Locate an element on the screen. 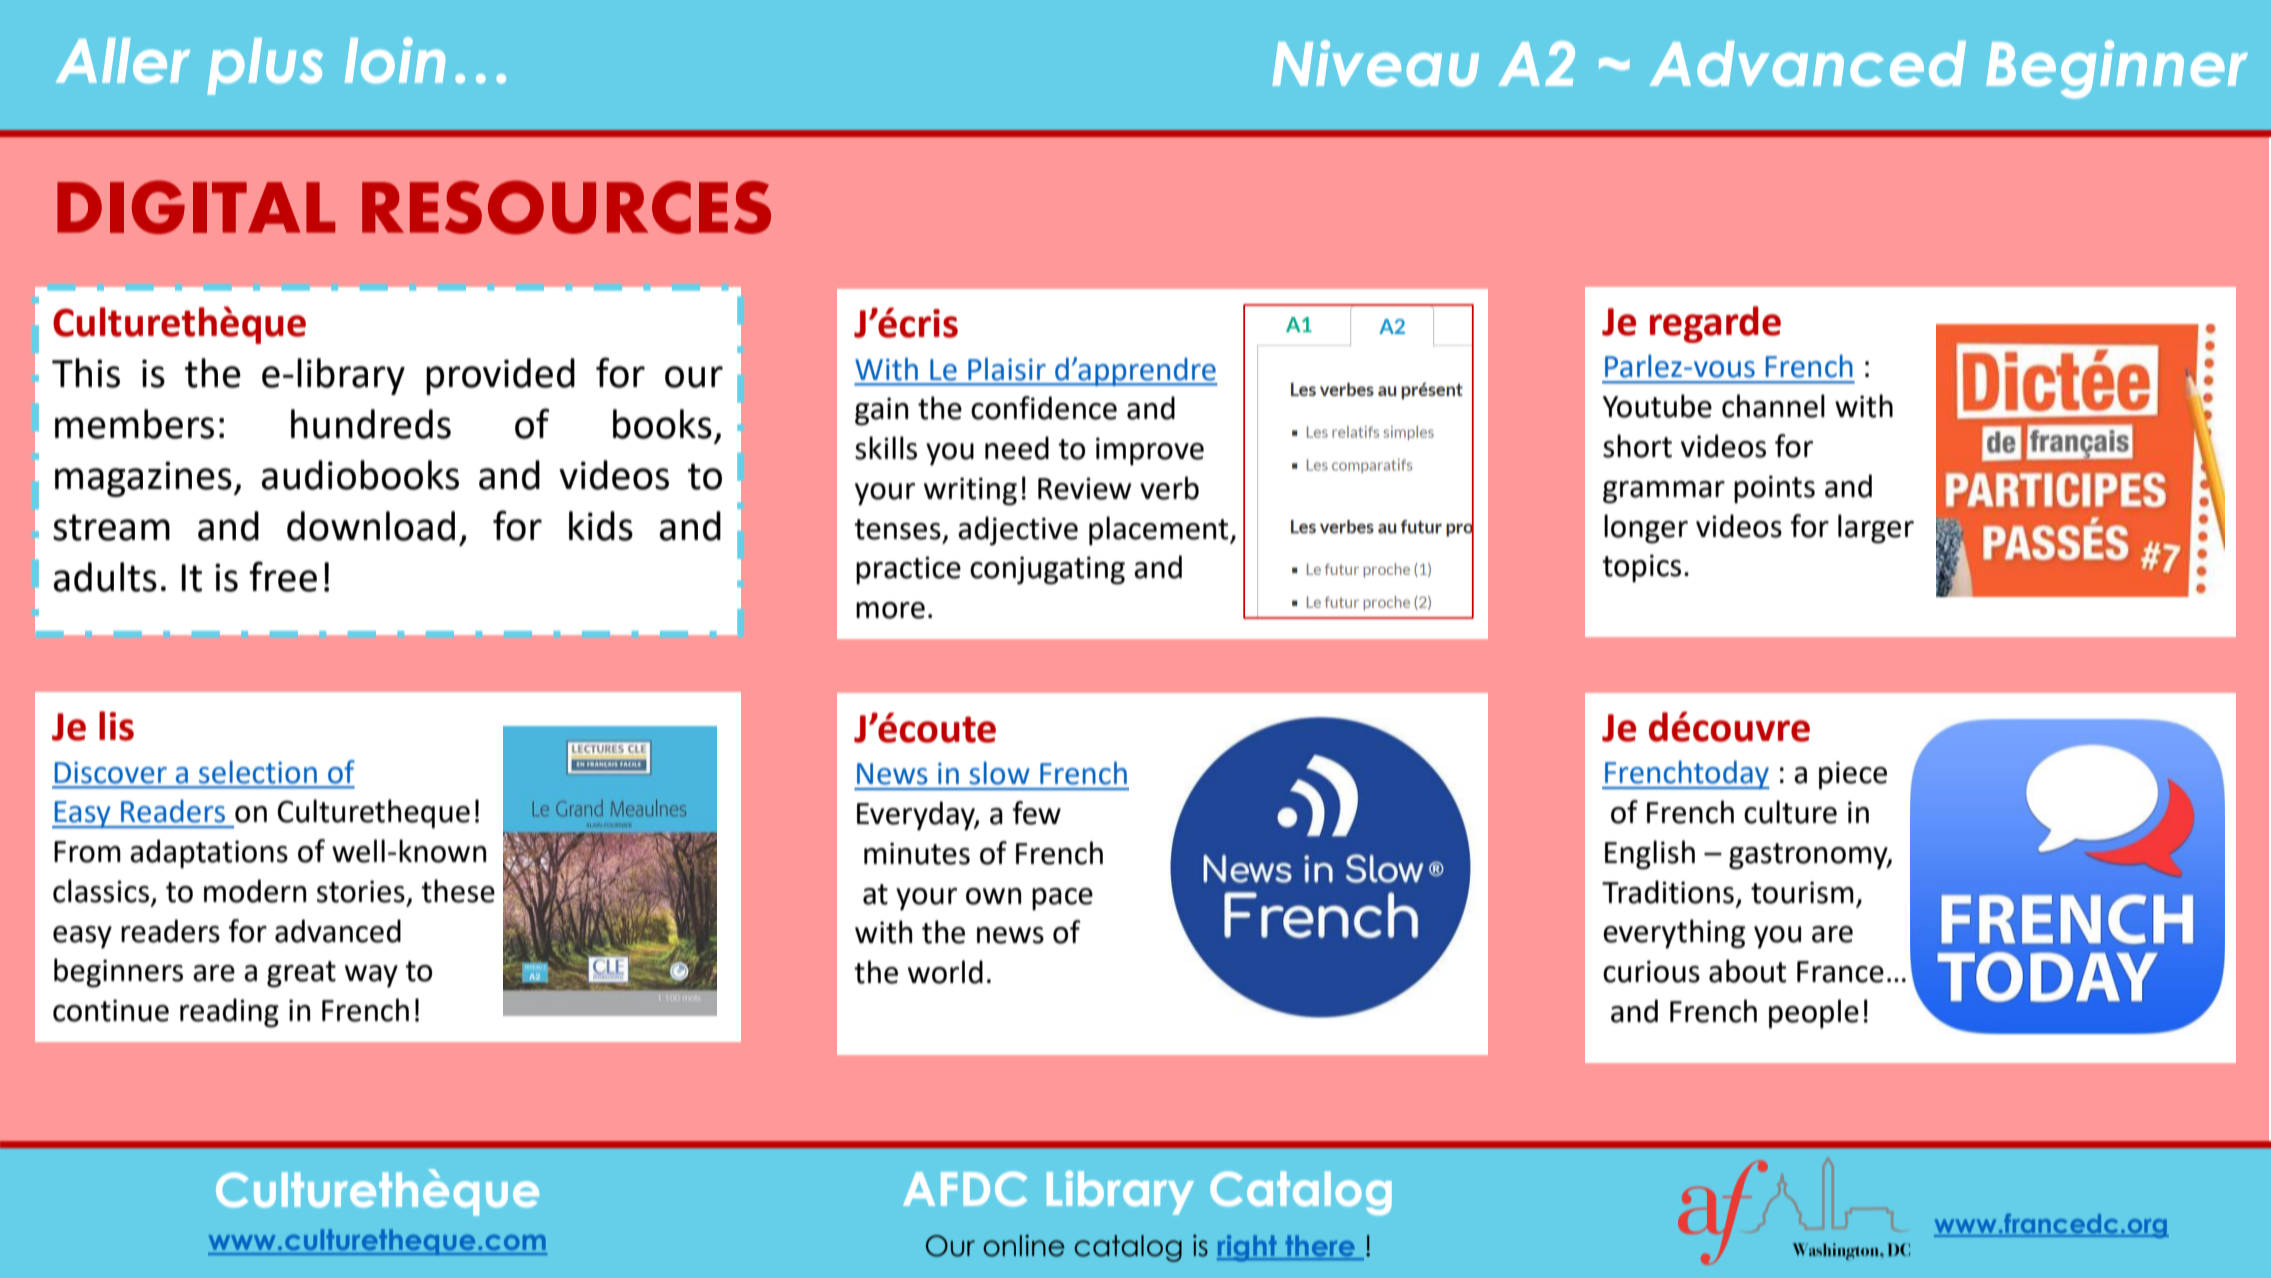  plus is located at coordinates (265, 66).
